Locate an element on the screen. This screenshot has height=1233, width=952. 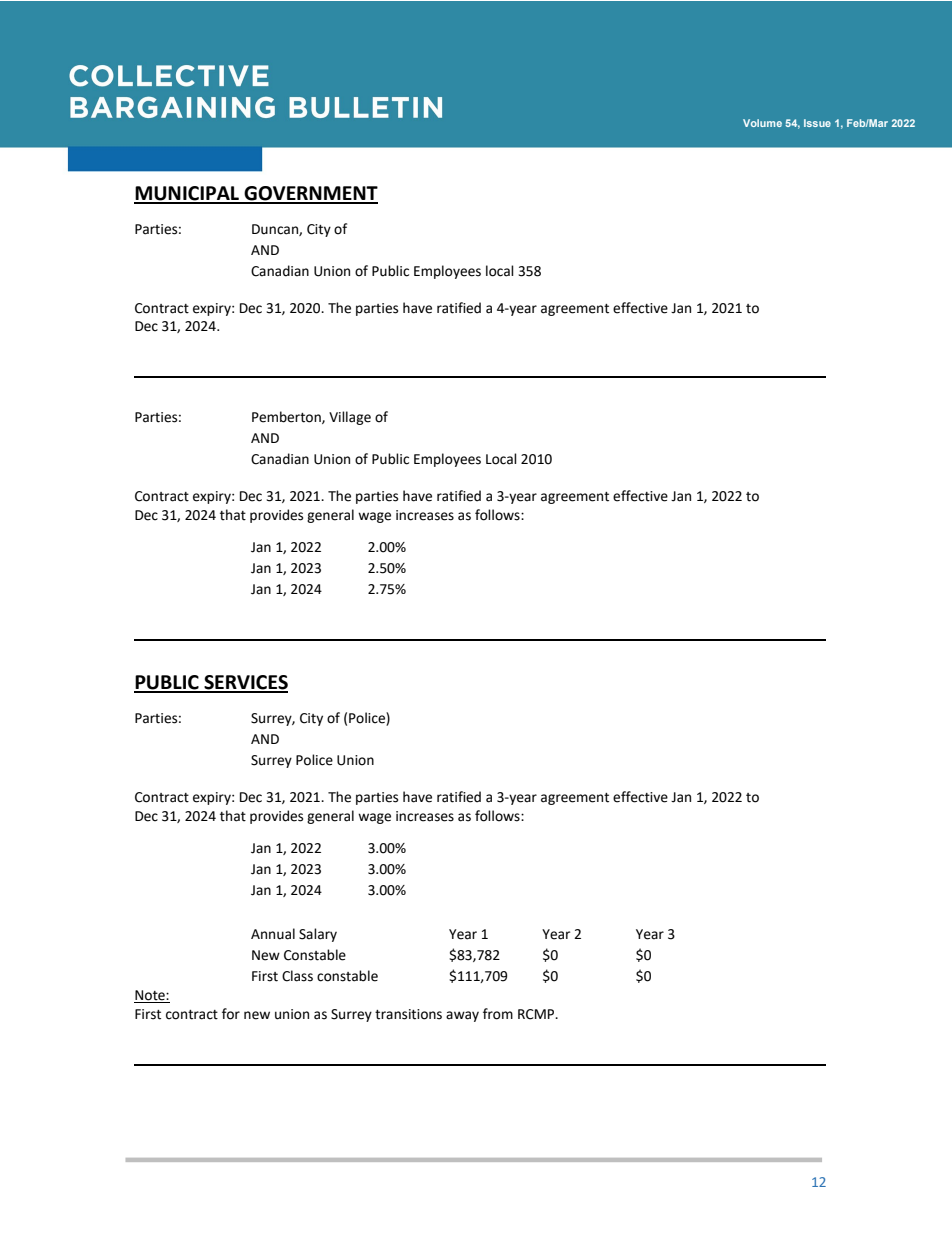
away is located at coordinates (462, 1016).
